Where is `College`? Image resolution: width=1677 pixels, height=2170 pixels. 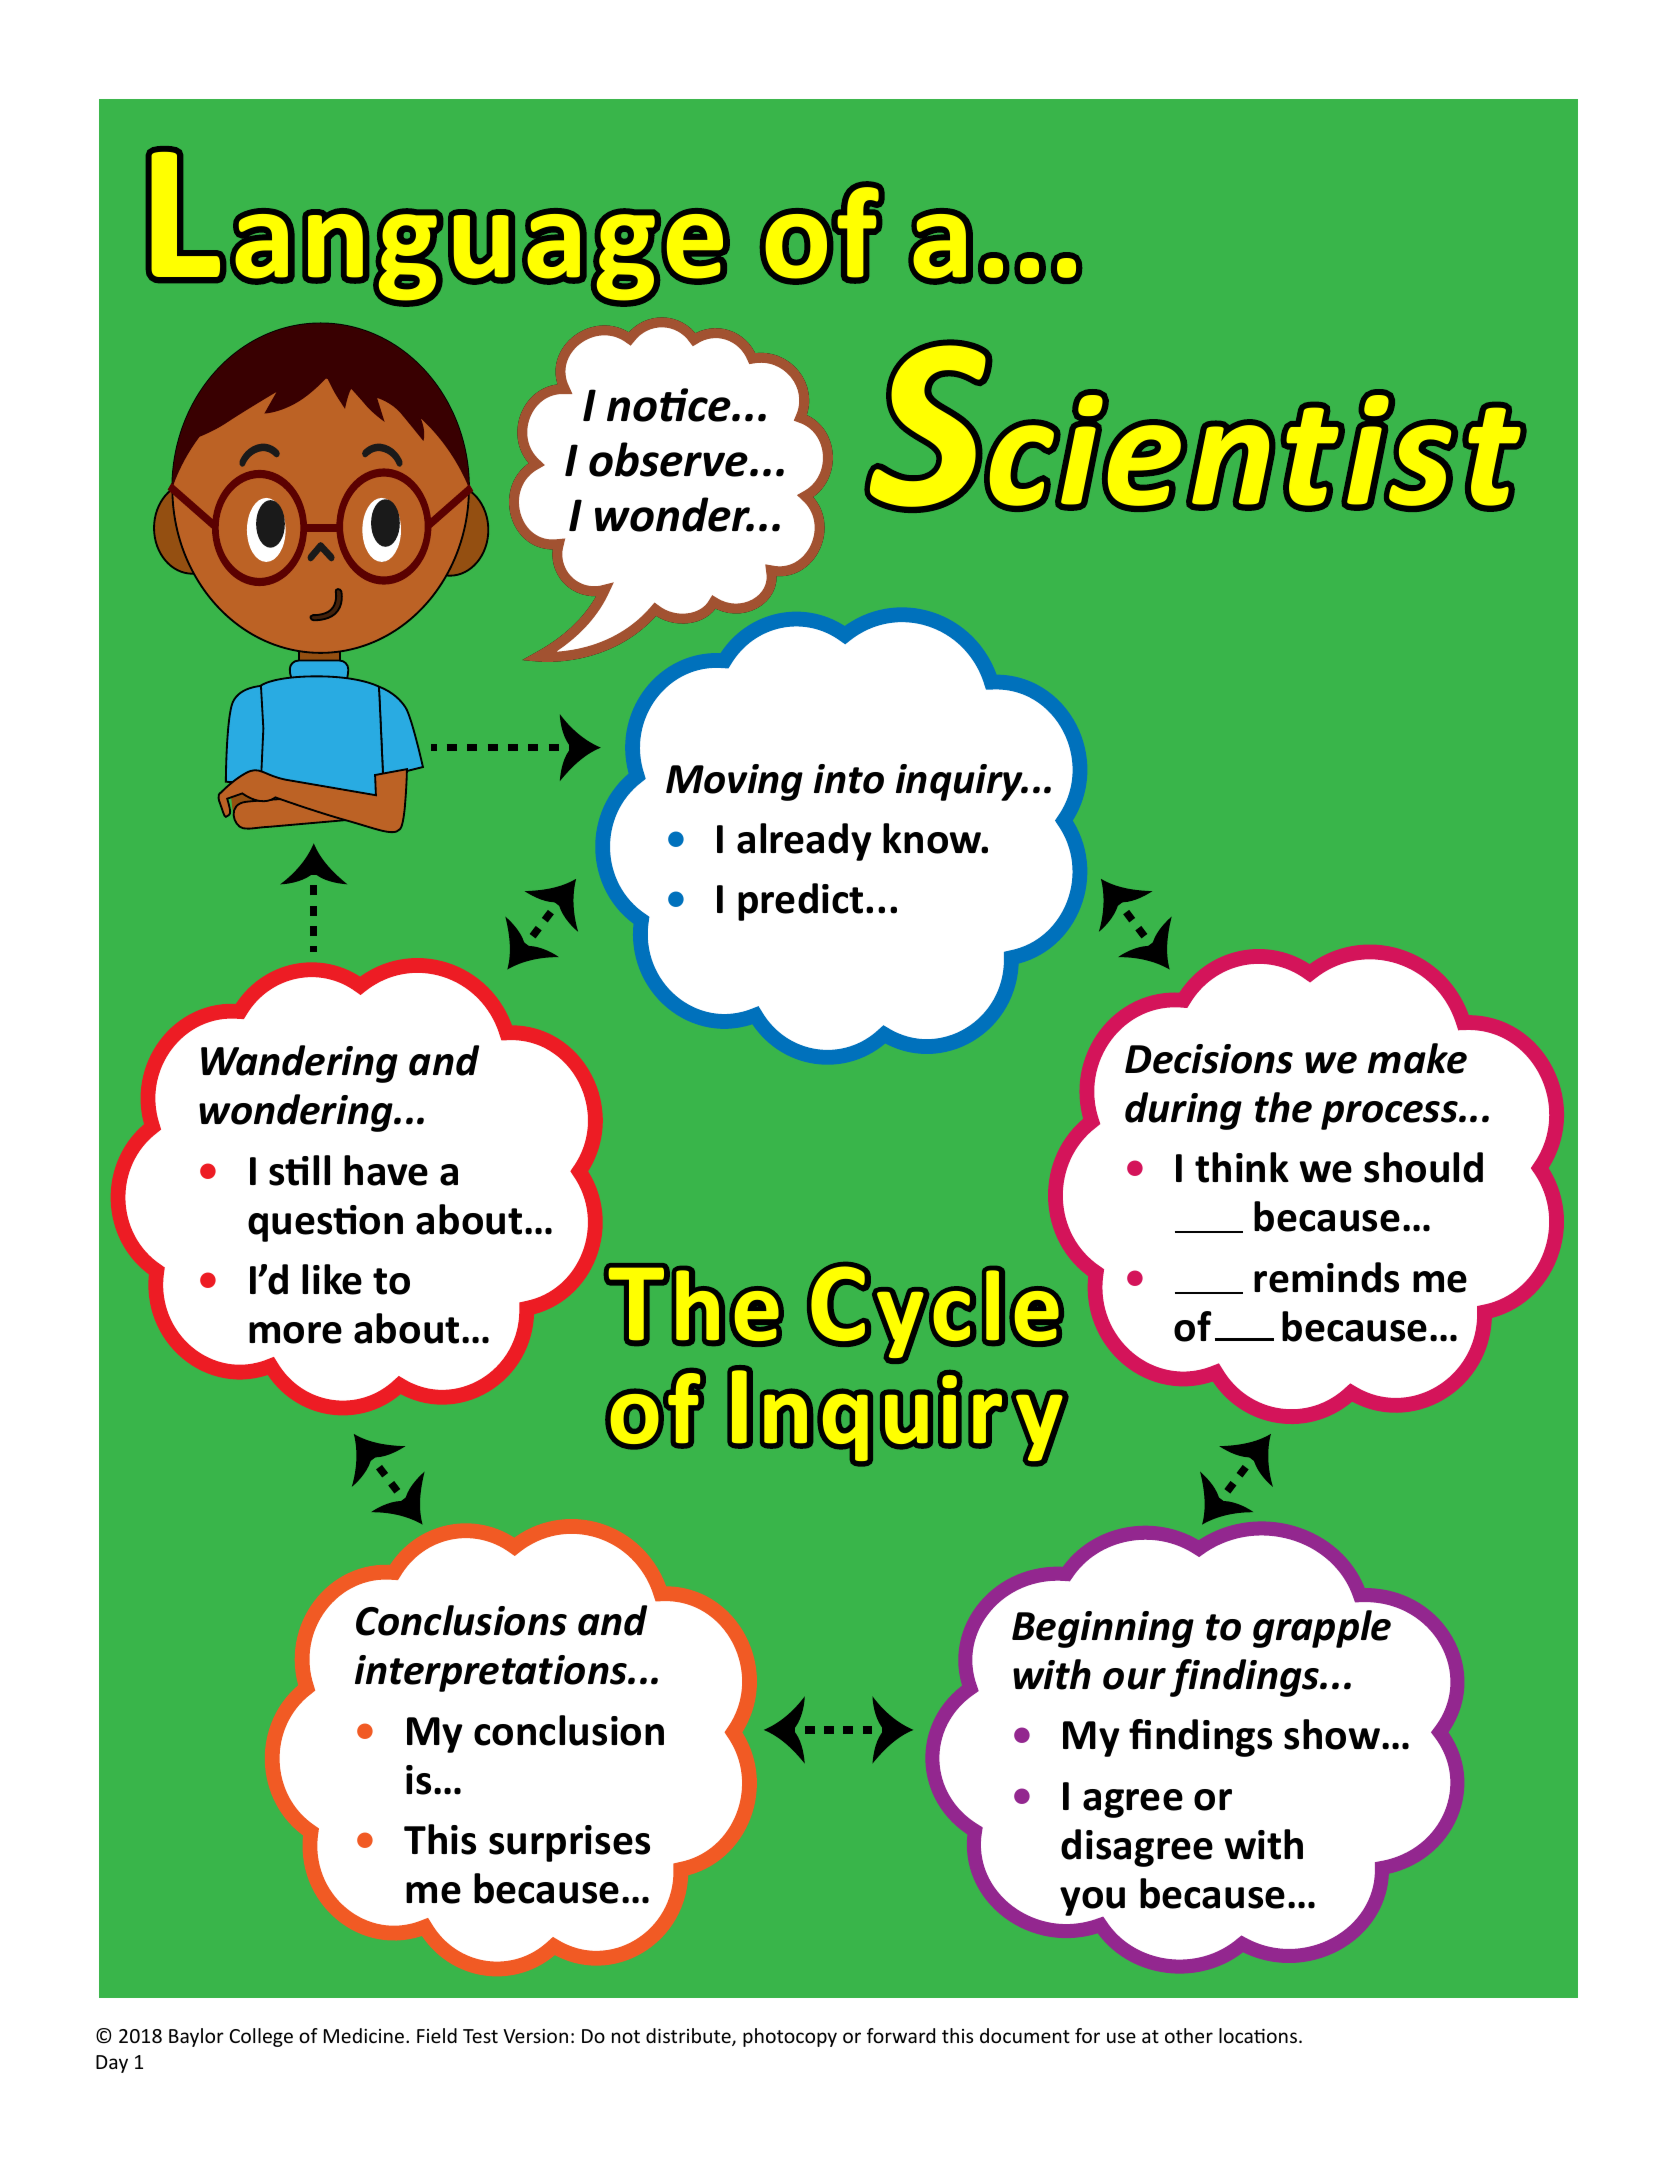
College is located at coordinates (261, 2037).
